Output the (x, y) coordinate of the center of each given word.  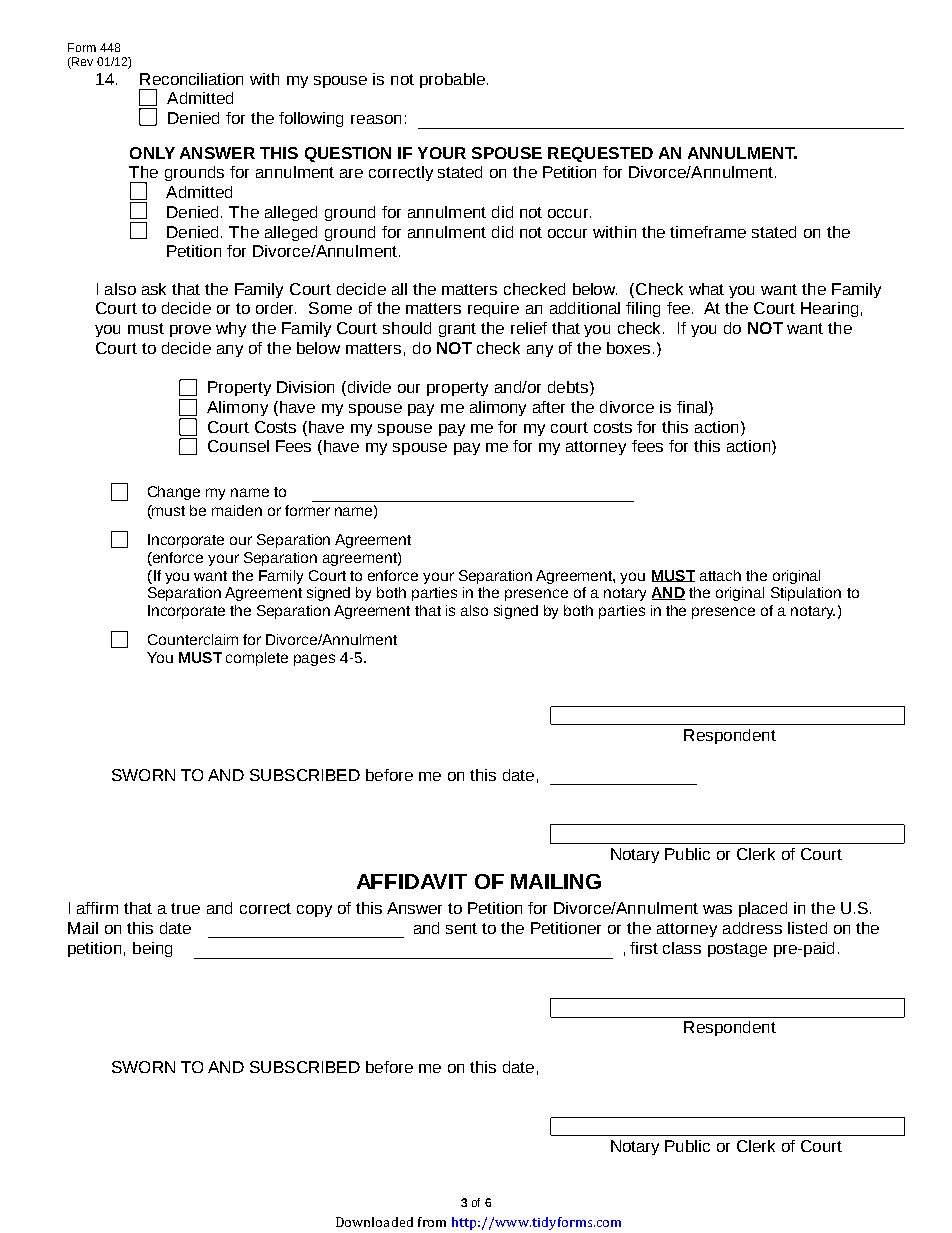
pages (314, 660)
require (493, 309)
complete (257, 659)
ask (154, 289)
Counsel (238, 446)
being (152, 949)
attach (720, 575)
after (549, 407)
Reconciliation (191, 79)
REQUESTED (600, 154)
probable (452, 80)
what (706, 289)
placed (763, 909)
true (185, 908)
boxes (630, 348)
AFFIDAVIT (412, 881)
